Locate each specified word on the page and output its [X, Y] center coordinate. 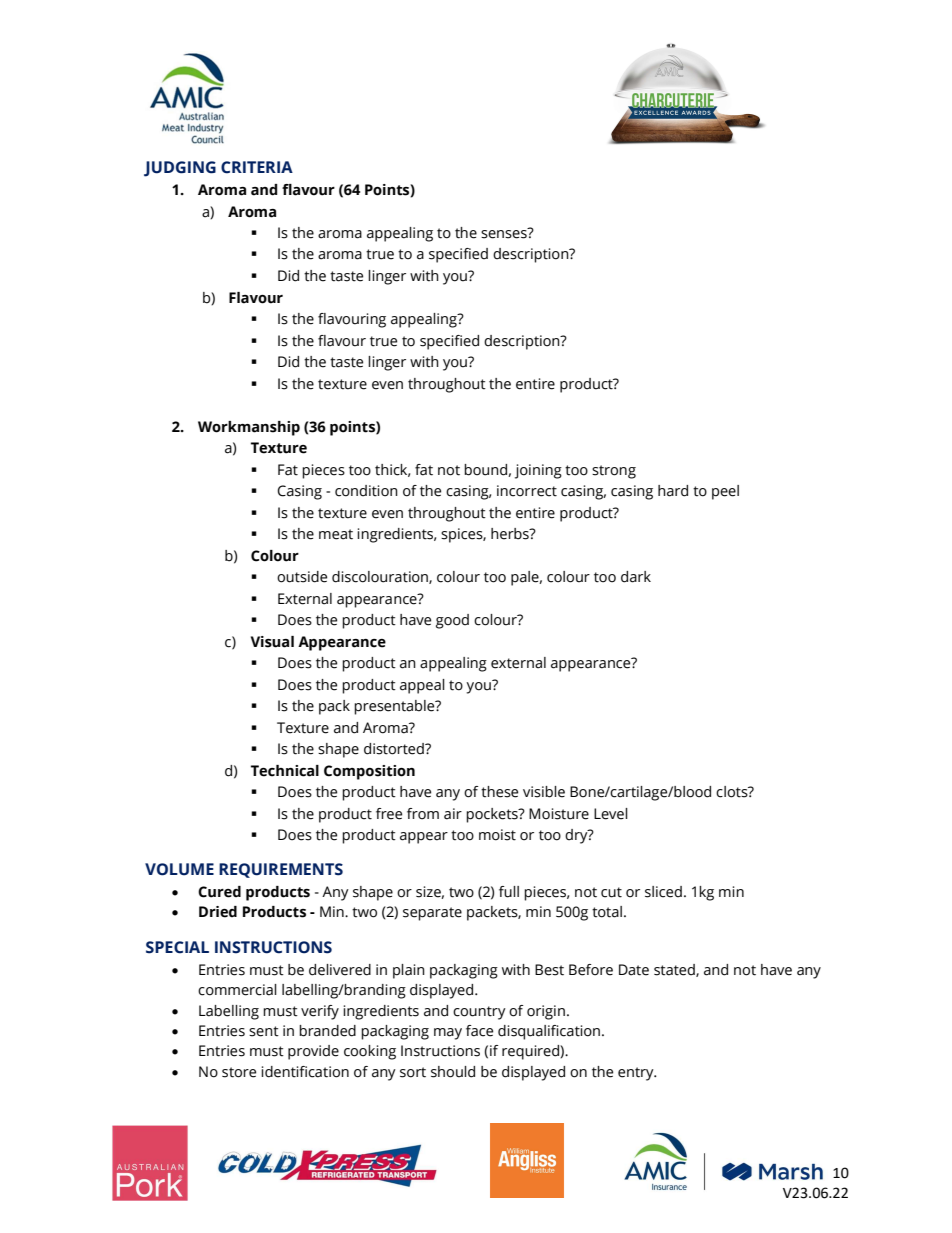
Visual [272, 642]
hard [673, 491]
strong [614, 472]
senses [505, 233]
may [448, 1034]
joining [538, 471]
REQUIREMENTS [281, 870]
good [452, 621]
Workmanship [249, 428]
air [453, 814]
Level [611, 814]
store [239, 1072]
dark [636, 577]
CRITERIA [257, 167]
